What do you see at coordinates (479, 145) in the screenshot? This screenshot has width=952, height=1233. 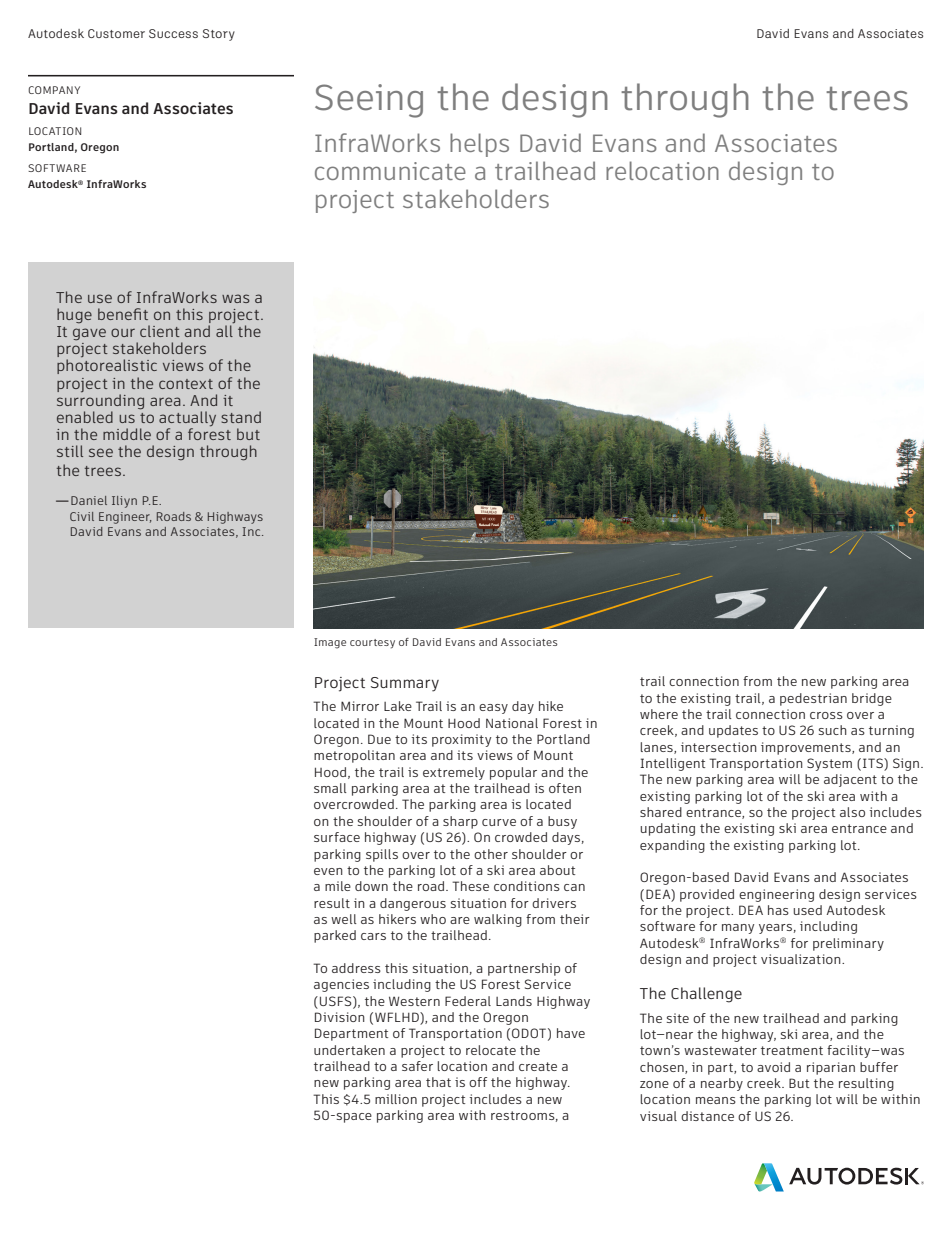 I see `helps` at bounding box center [479, 145].
